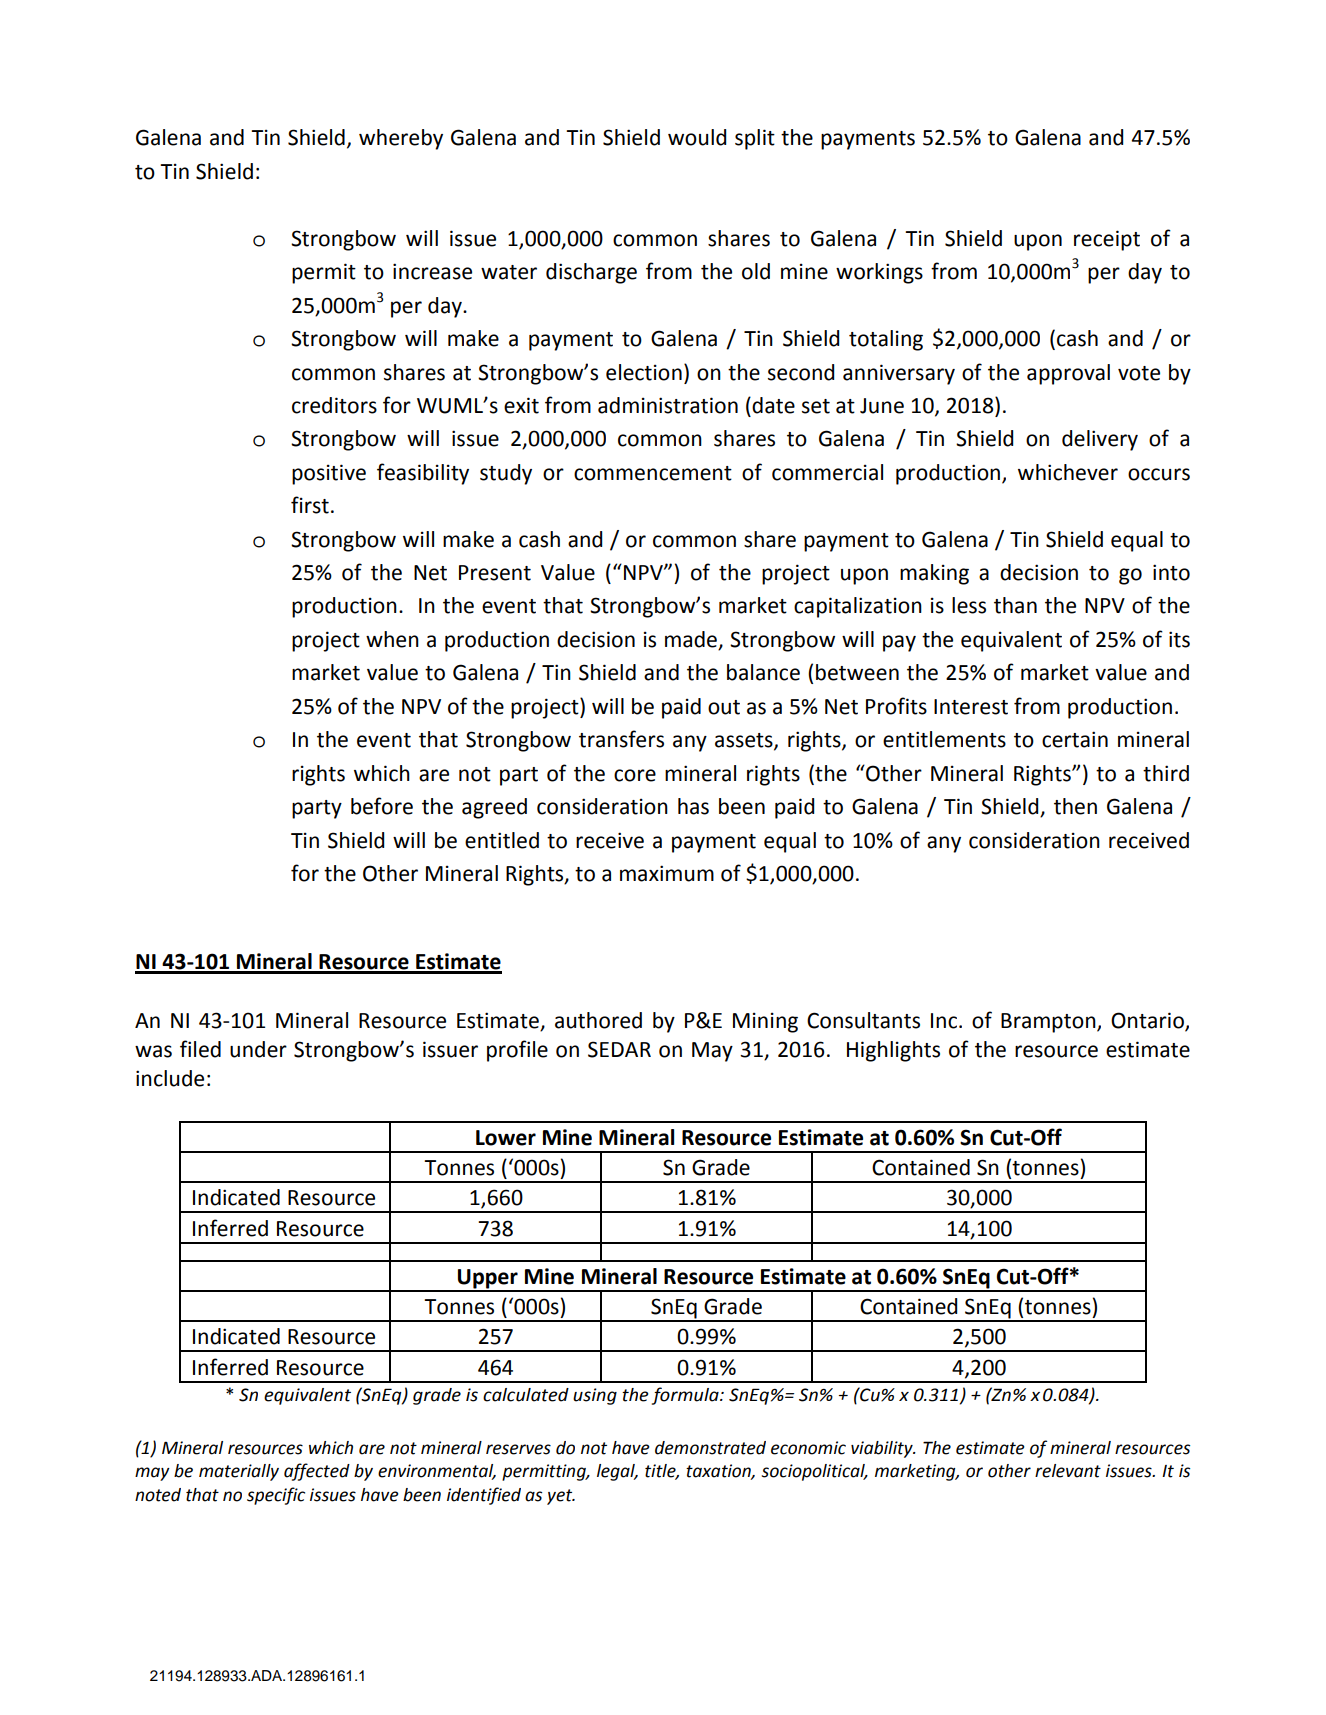 The height and width of the screenshot is (1715, 1326). What do you see at coordinates (710, 1448) in the screenshot?
I see `demonstrated` at bounding box center [710, 1448].
